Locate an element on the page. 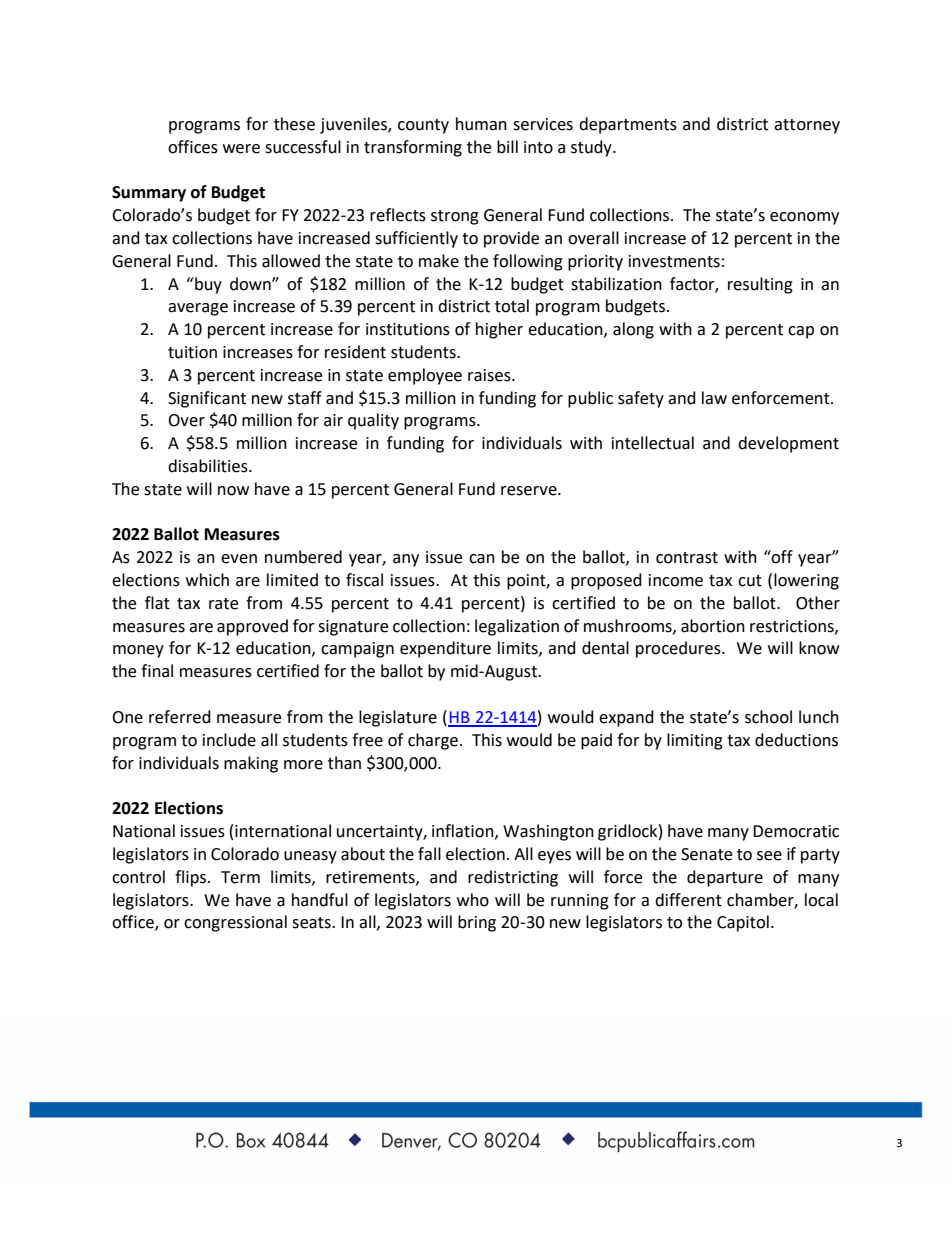 The width and height of the page is (952, 1233). contrast is located at coordinates (687, 558).
